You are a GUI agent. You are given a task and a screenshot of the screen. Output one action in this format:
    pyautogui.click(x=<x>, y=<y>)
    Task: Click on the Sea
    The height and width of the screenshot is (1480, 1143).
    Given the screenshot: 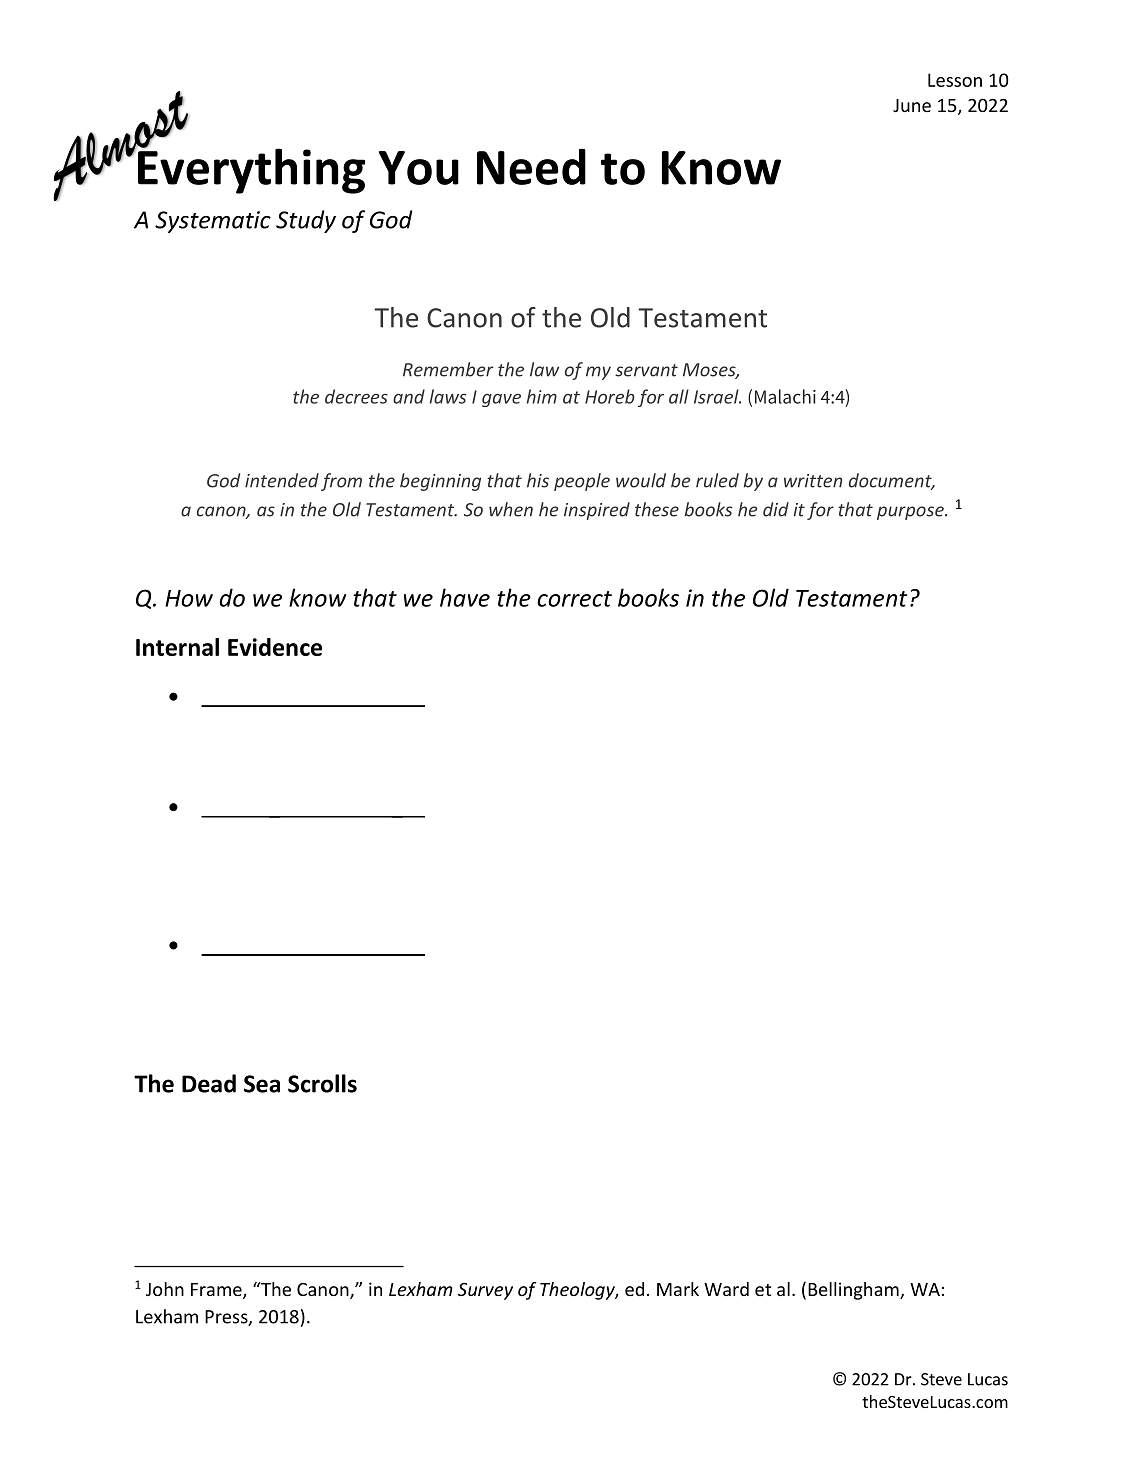 What is the action you would take?
    pyautogui.click(x=262, y=1084)
